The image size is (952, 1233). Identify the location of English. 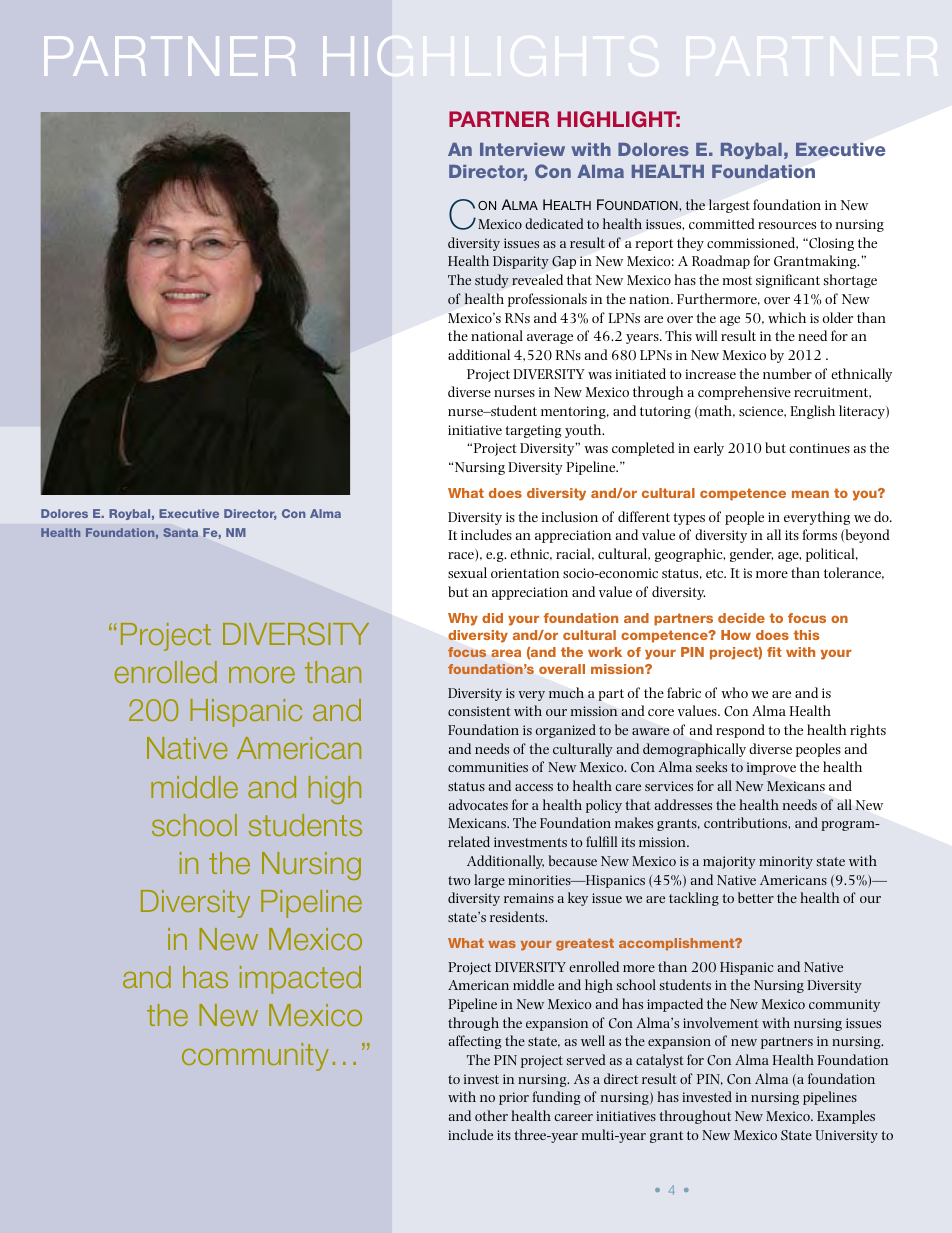
(812, 412).
